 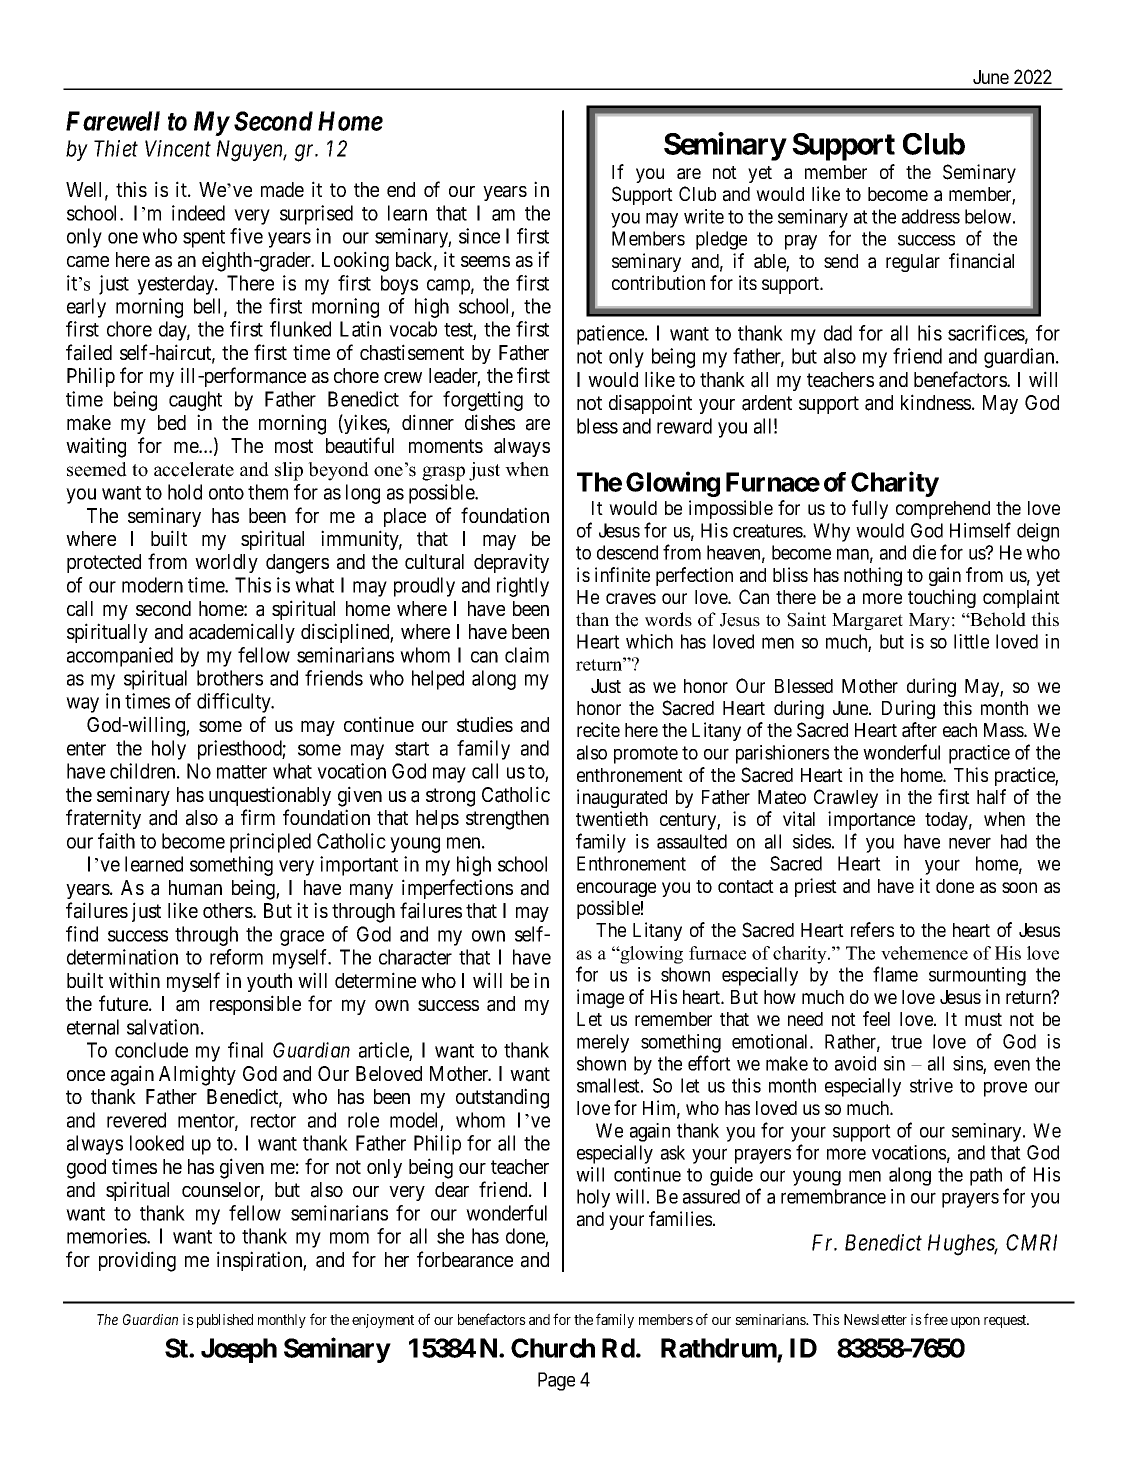 I want to click on after, so click(x=919, y=730).
